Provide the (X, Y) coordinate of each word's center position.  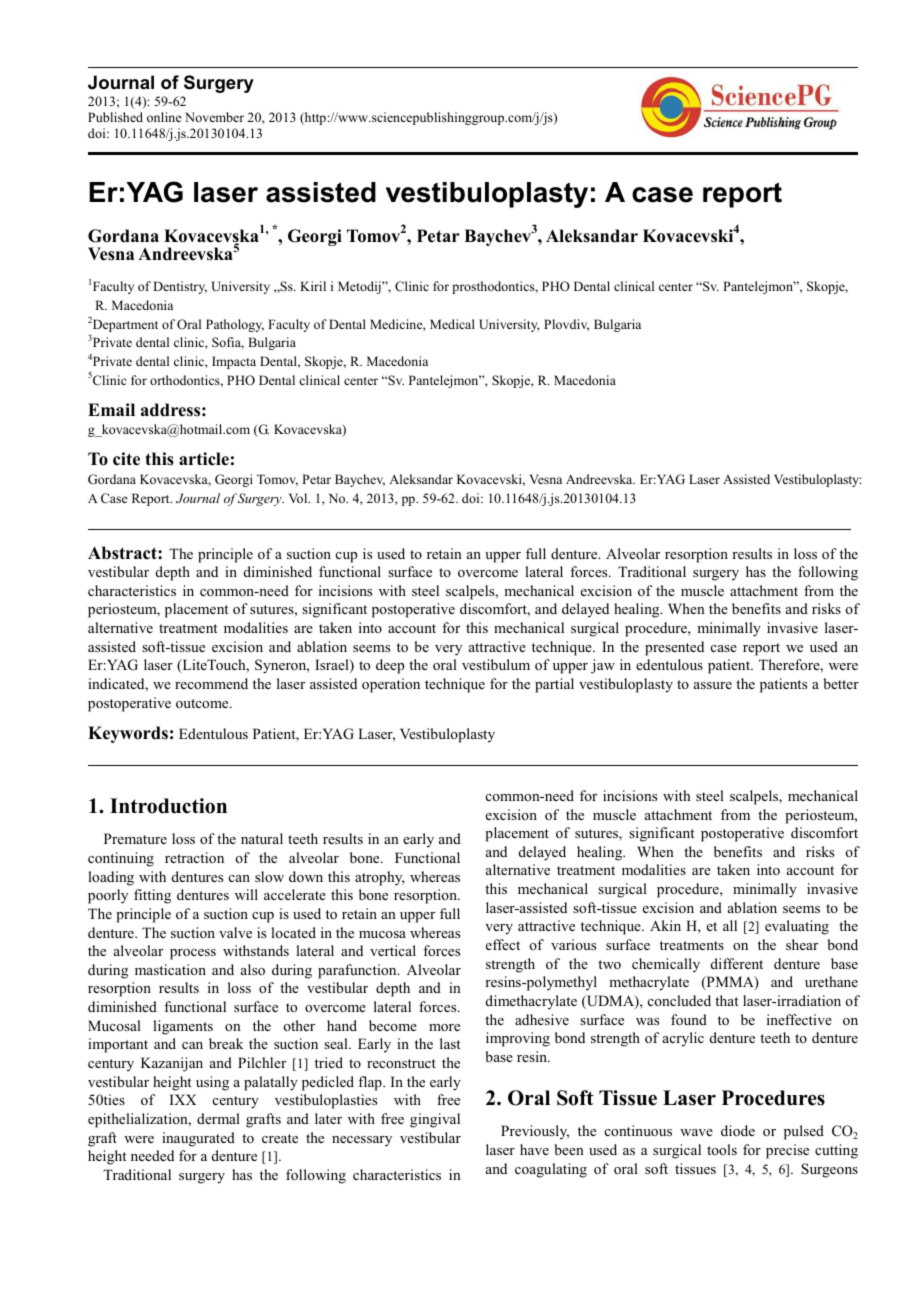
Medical (452, 324)
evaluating (797, 927)
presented (674, 648)
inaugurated (198, 1139)
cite (126, 459)
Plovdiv (566, 325)
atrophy (380, 878)
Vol (299, 498)
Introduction (168, 806)
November (214, 117)
